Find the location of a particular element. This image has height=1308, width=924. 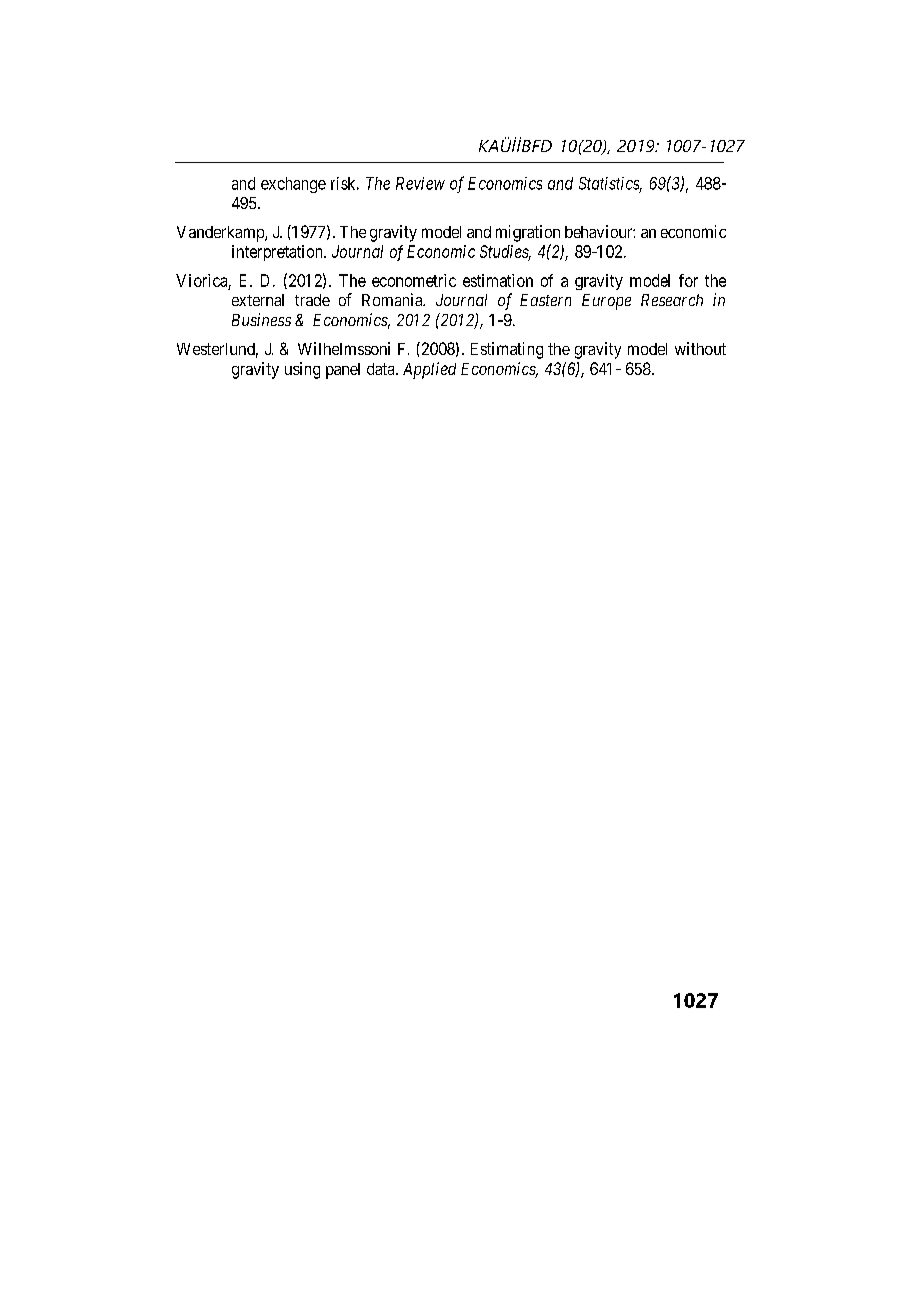

econometric is located at coordinates (414, 280).
